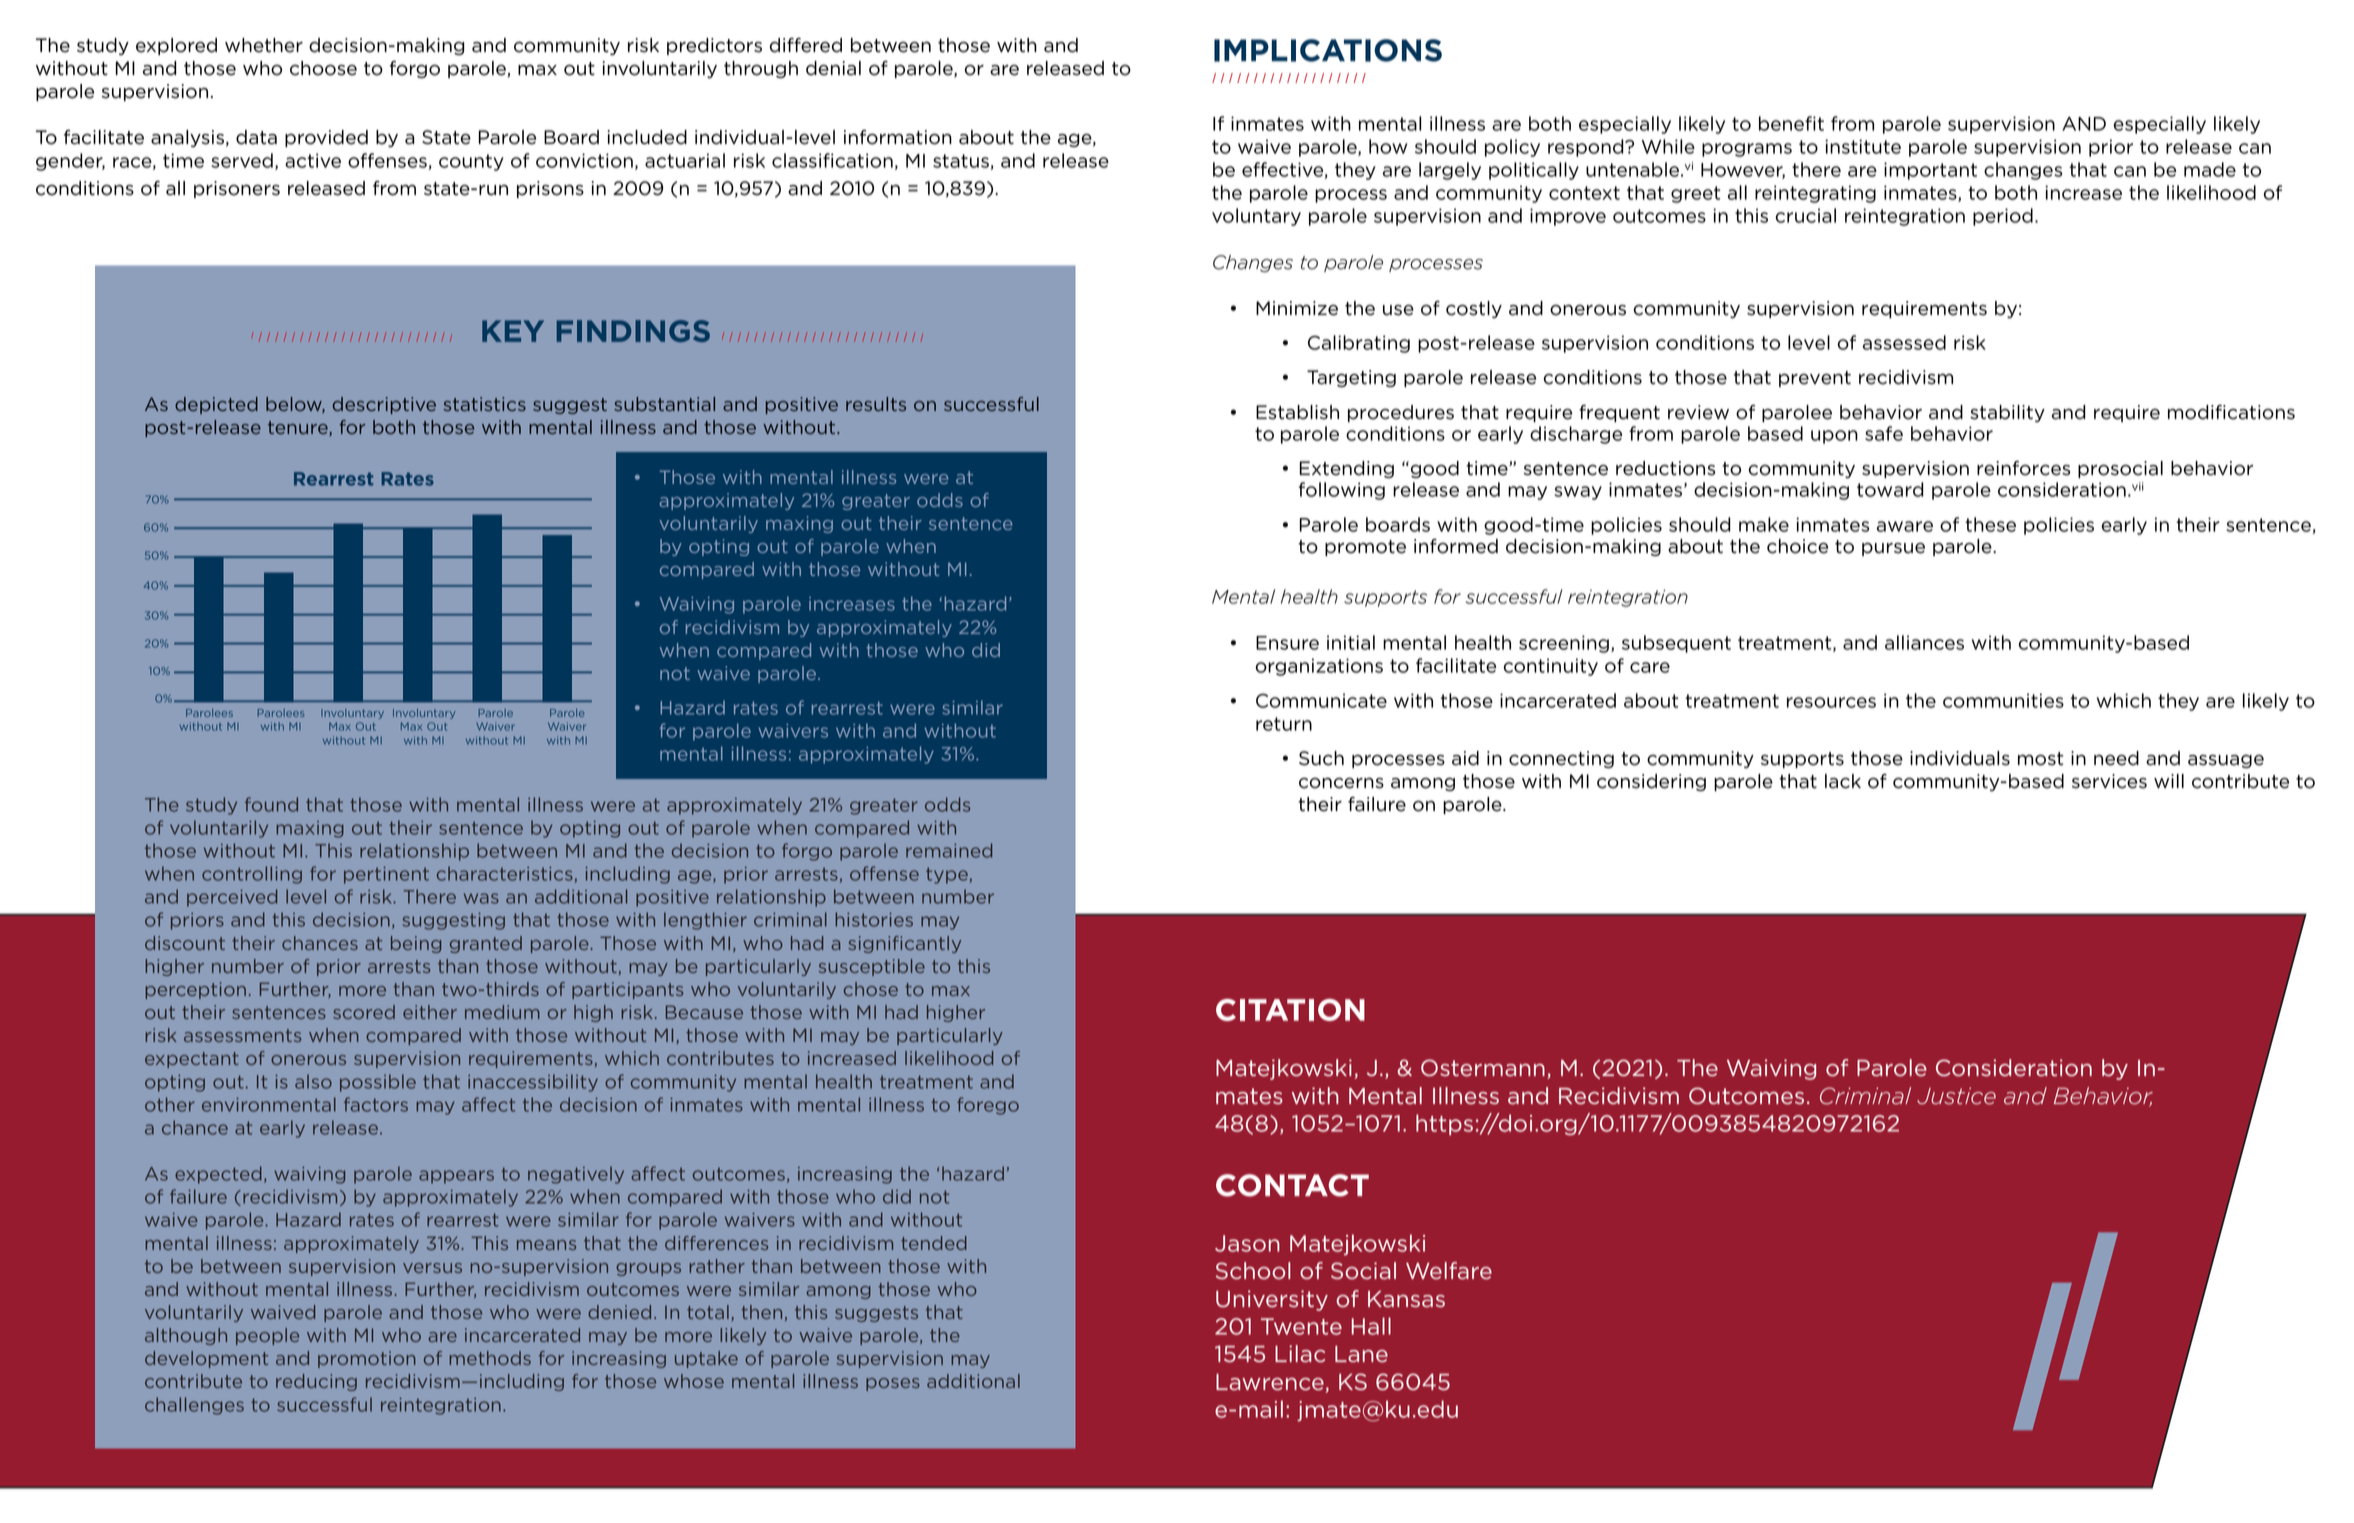 The width and height of the page is (2354, 1523). I want to click on IMPLICATIONS, so click(1328, 50).
